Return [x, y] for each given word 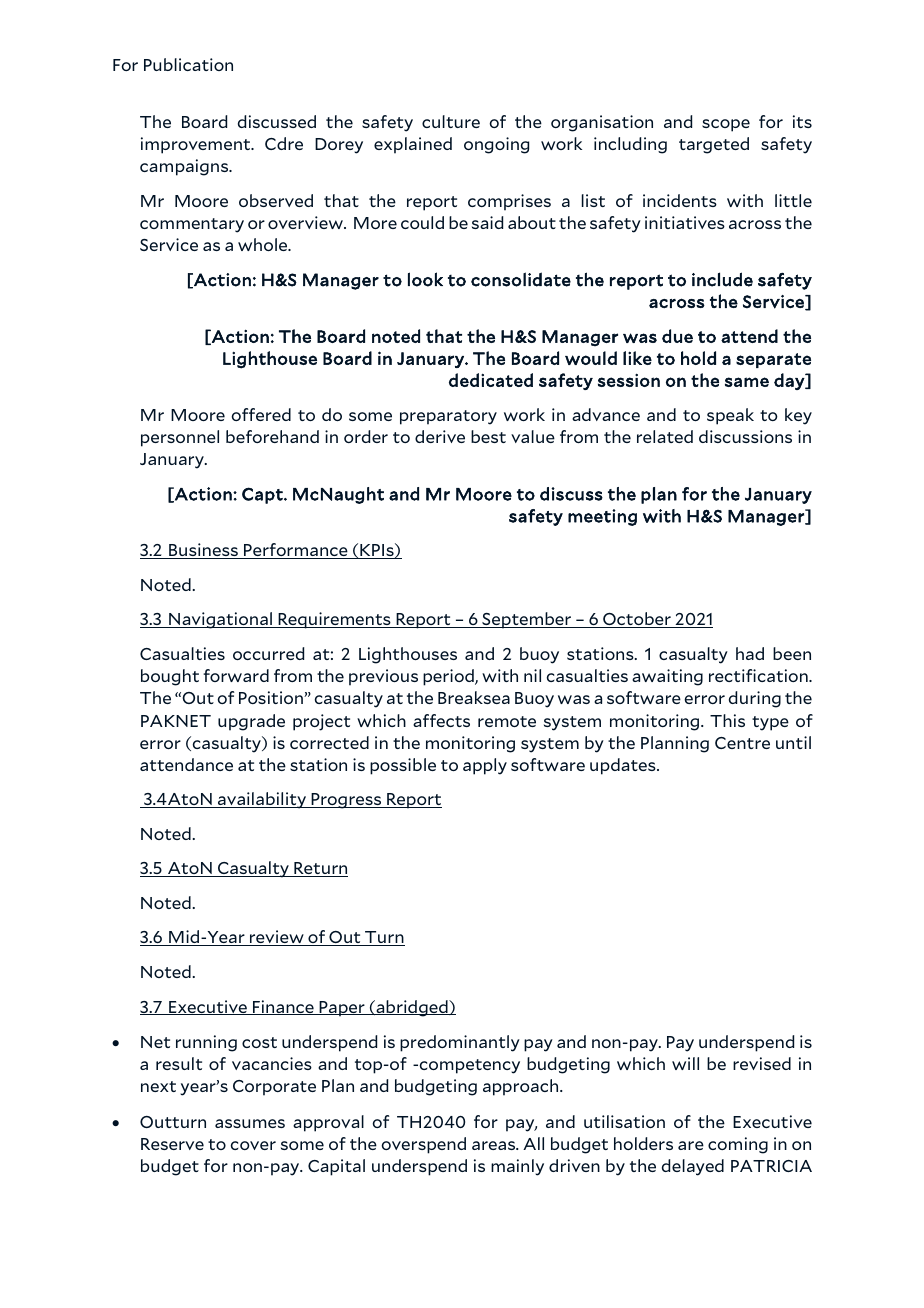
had [750, 653]
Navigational [220, 620]
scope [726, 125]
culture [451, 121]
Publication [188, 64]
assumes [250, 1123]
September [527, 620]
